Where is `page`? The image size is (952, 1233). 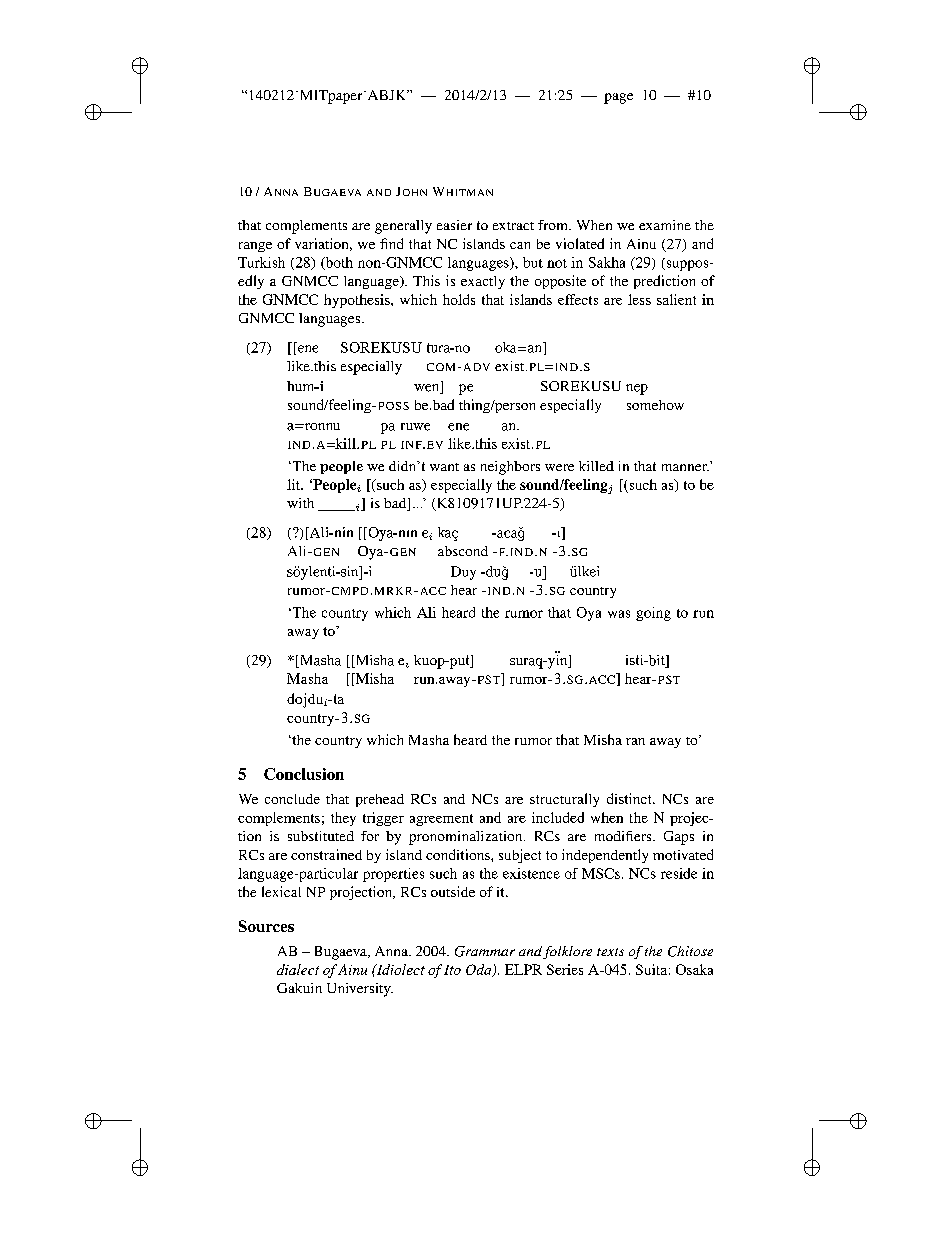 page is located at coordinates (618, 98).
